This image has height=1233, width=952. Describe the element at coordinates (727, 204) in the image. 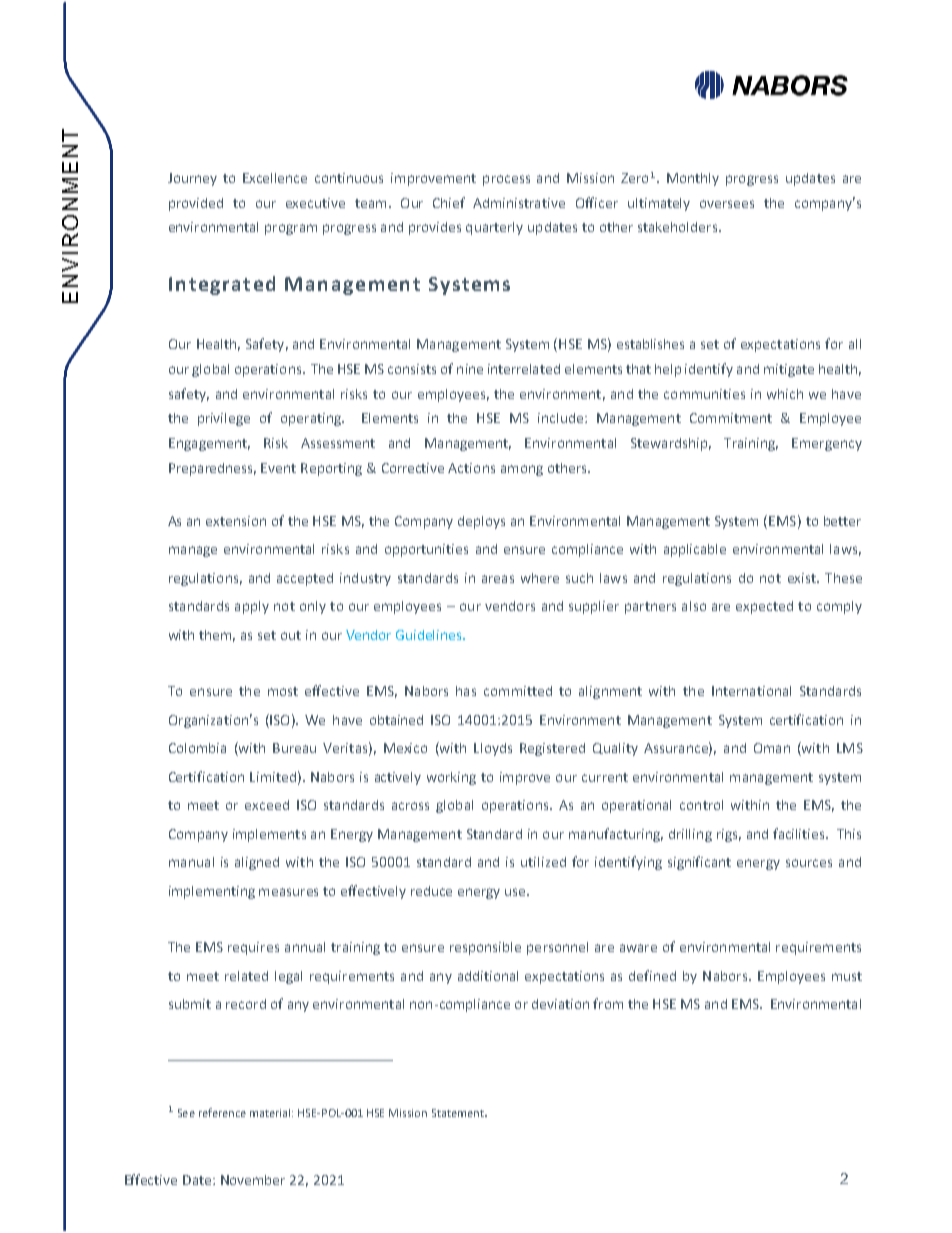

I see `oversees` at that location.
